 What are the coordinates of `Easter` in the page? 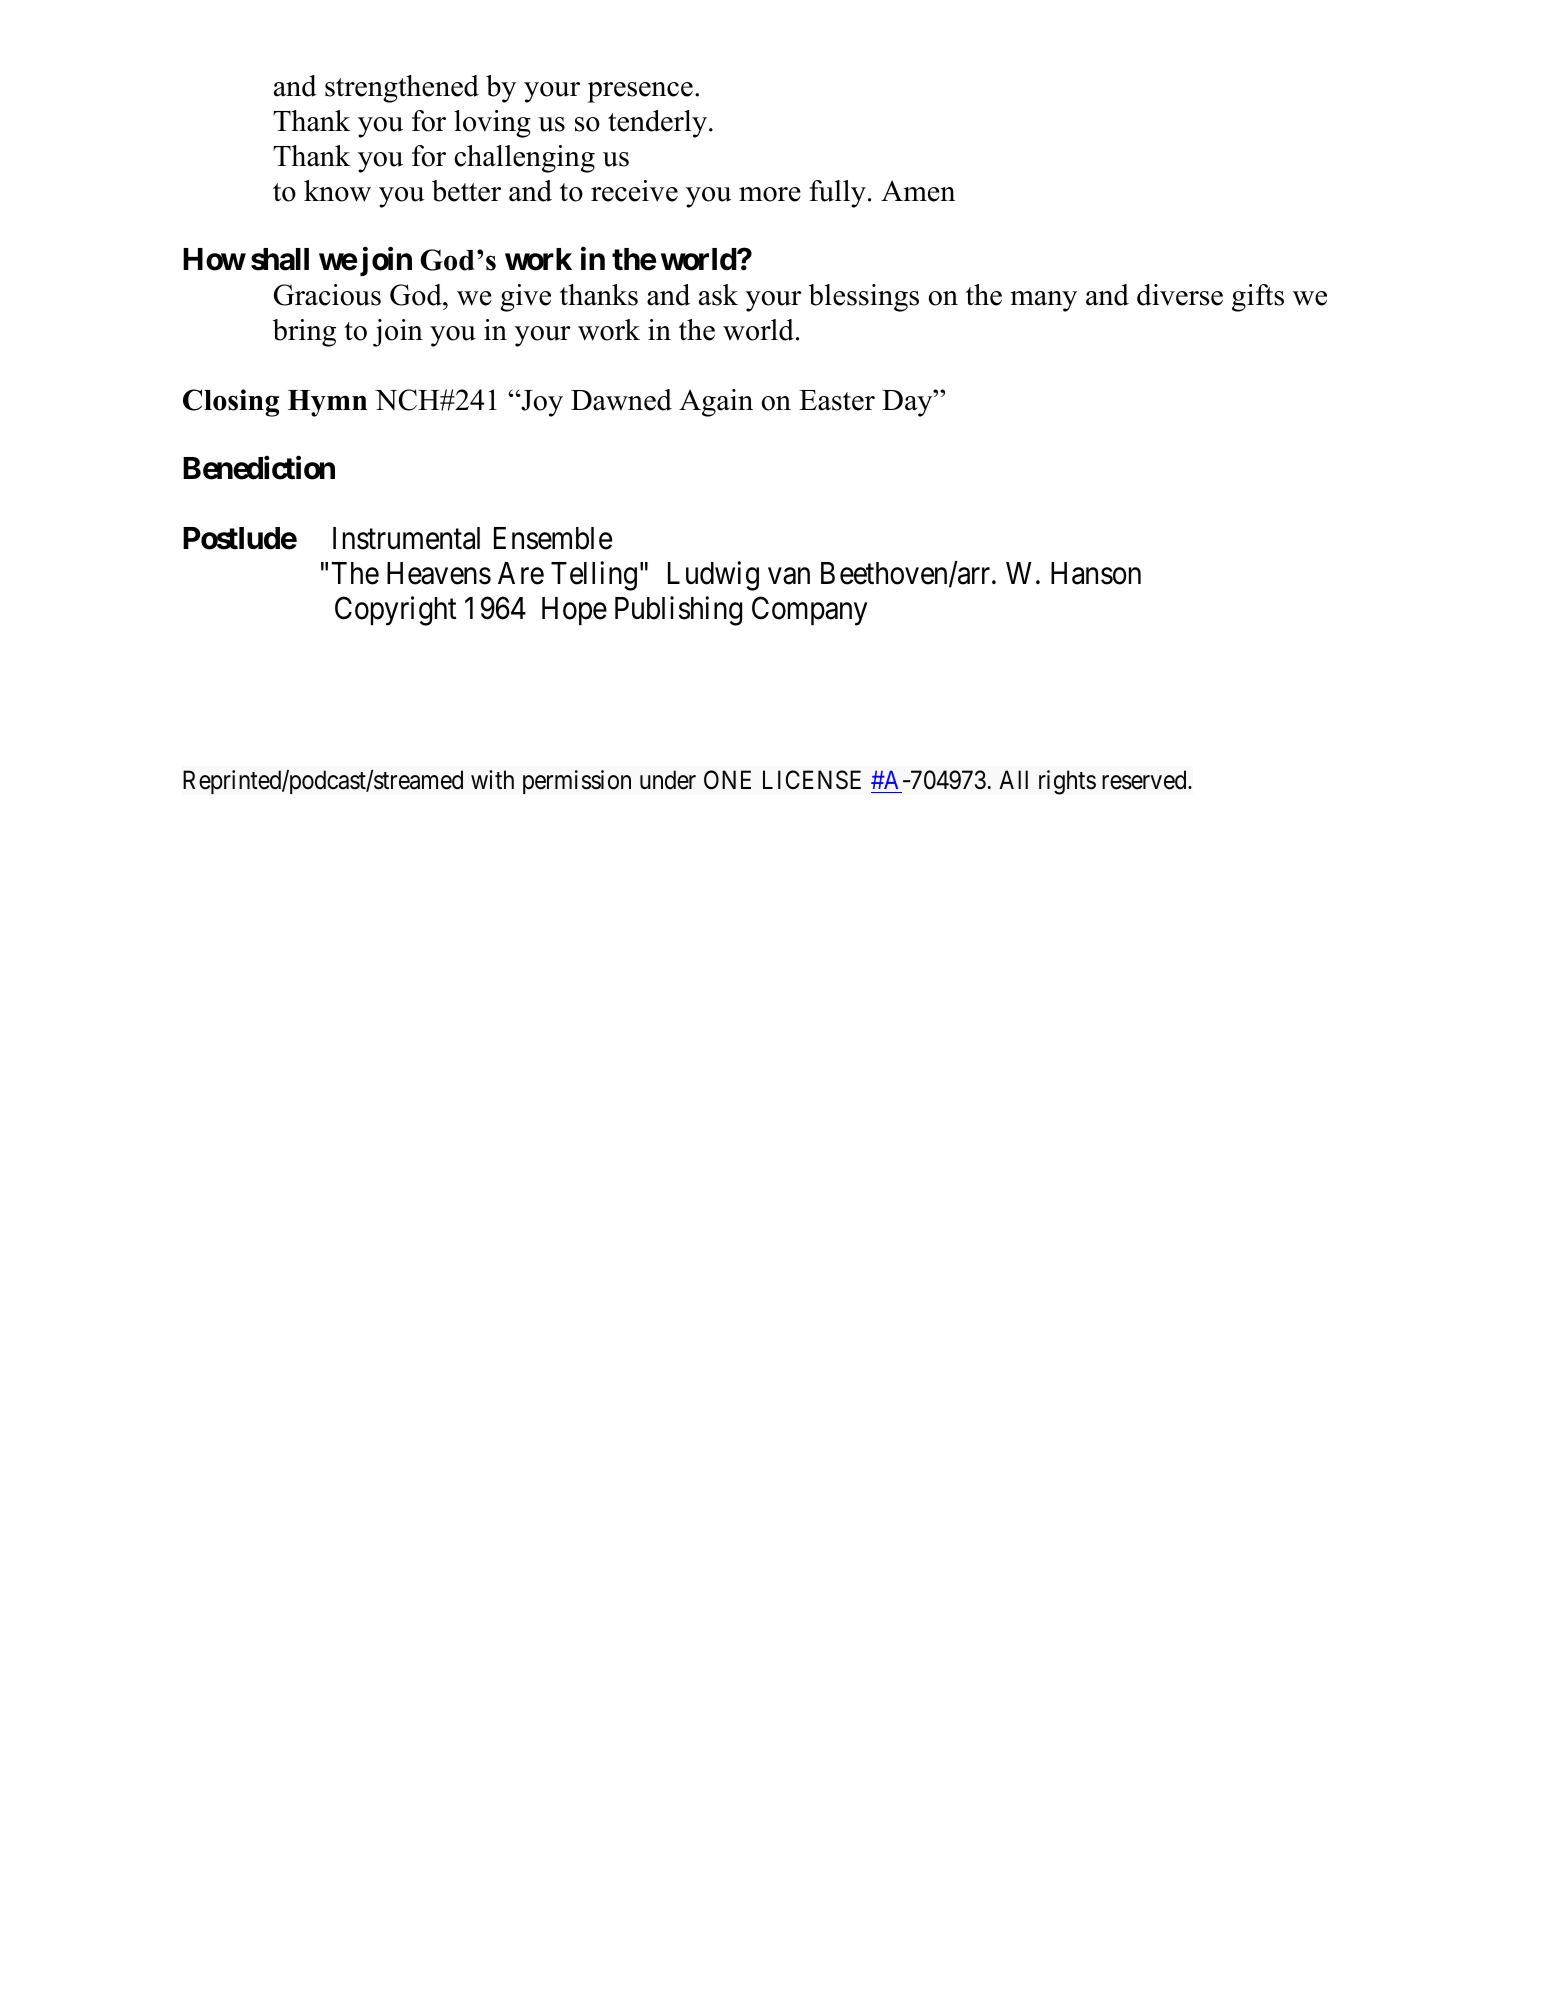 It's located at (837, 400).
